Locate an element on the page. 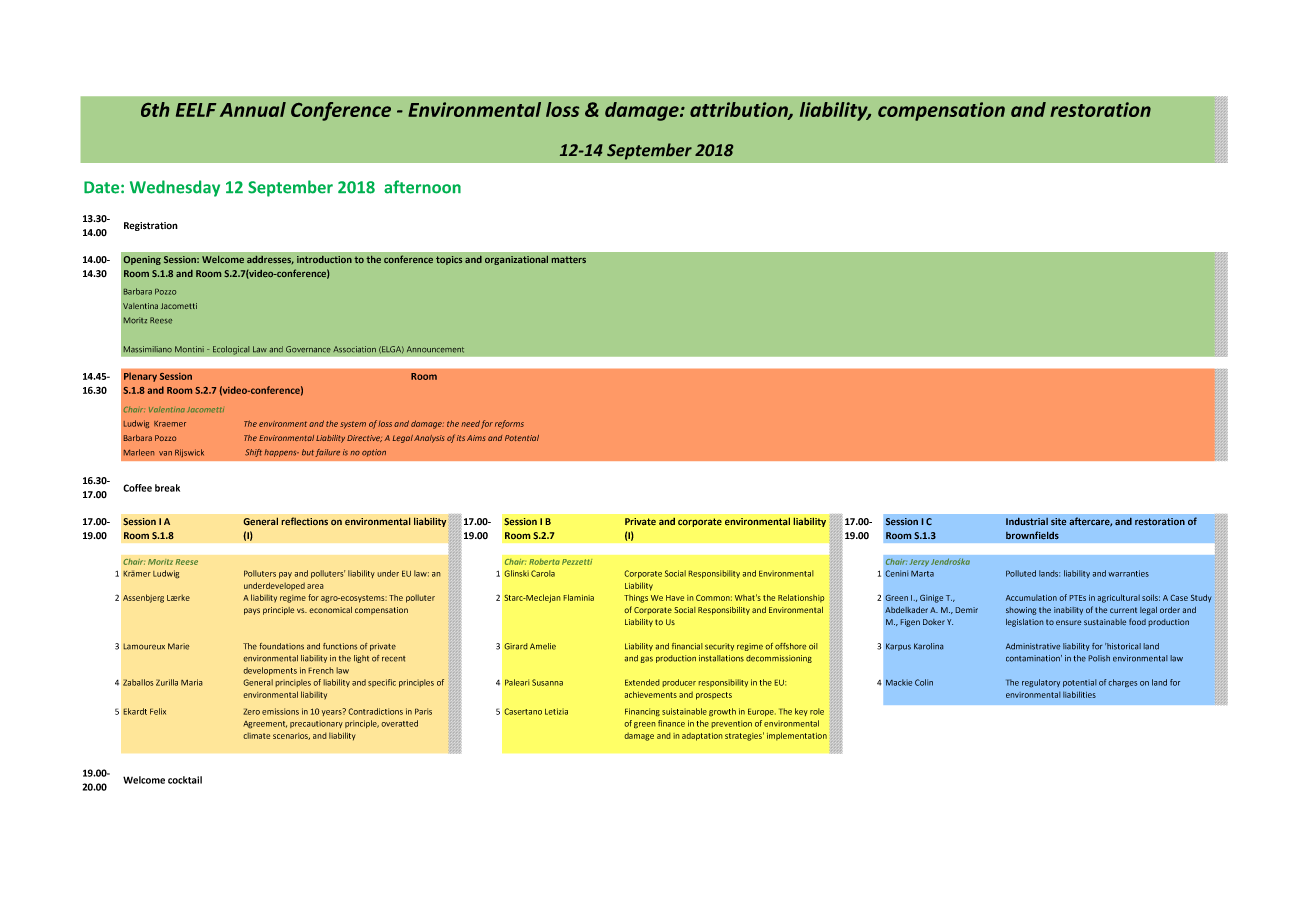 This page has height=924, width=1308. Ecological is located at coordinates (231, 350).
